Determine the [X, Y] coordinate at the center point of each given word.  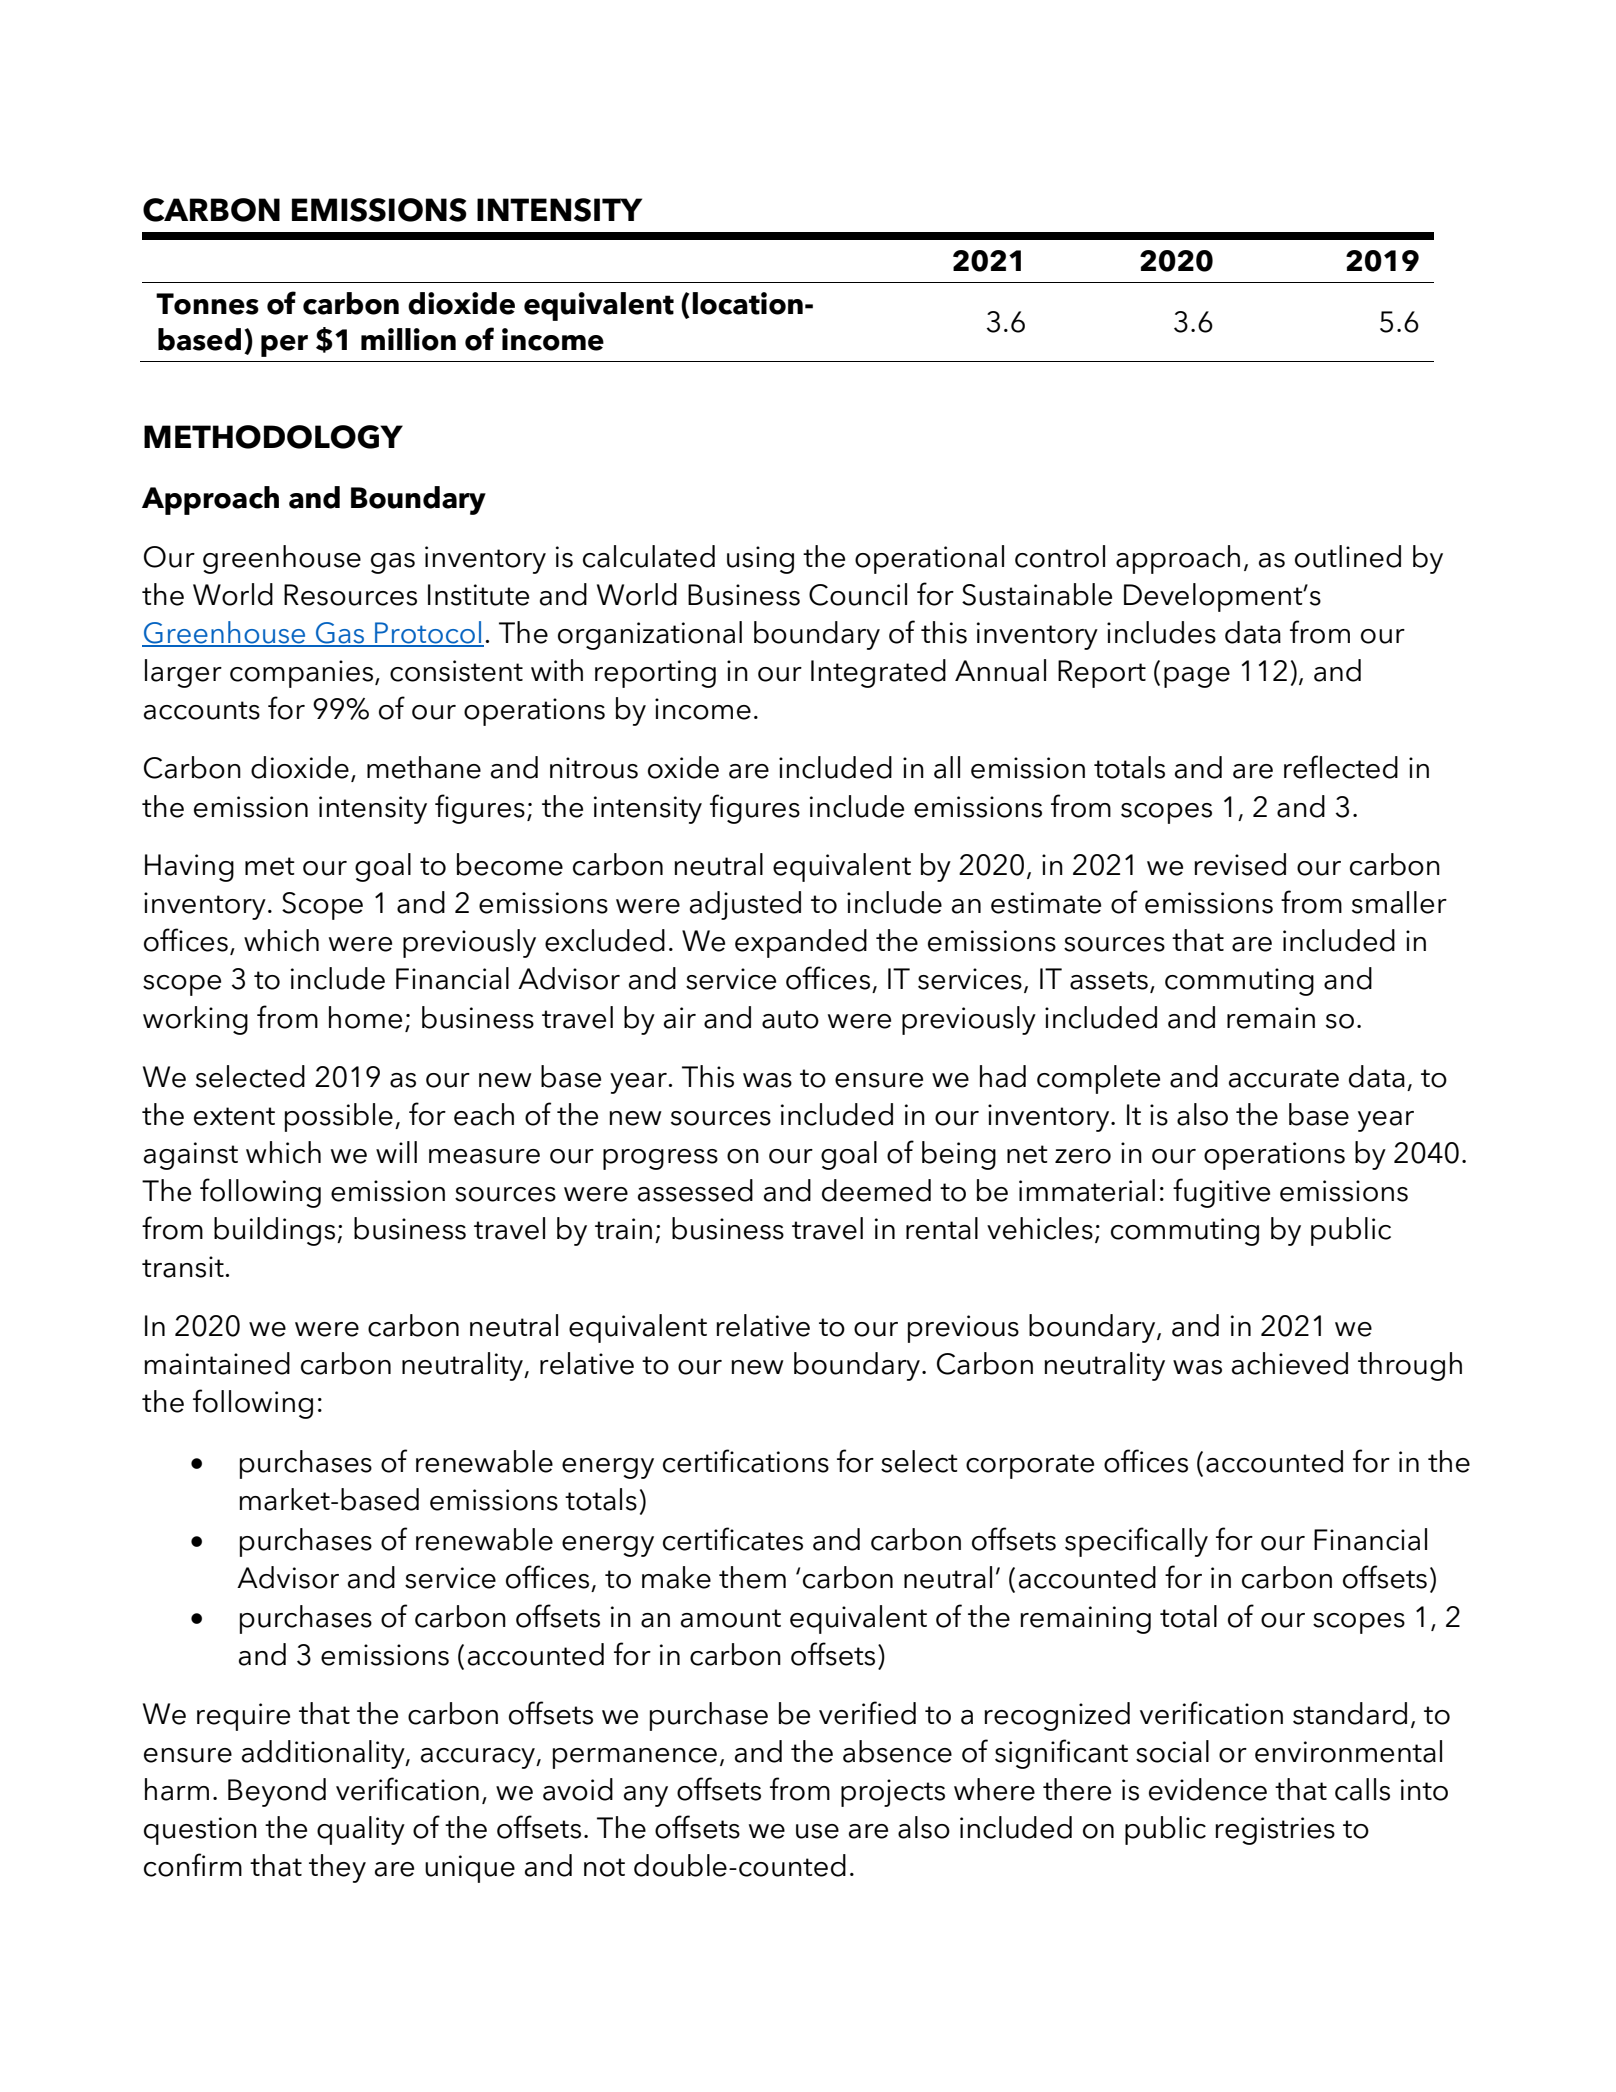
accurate [1284, 1078]
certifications [746, 1461]
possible [339, 1117]
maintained [217, 1363]
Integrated [878, 673]
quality [361, 1830]
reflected [1341, 767]
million [408, 339]
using [760, 560]
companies [303, 674]
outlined [1348, 556]
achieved [1290, 1363]
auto [790, 1019]
